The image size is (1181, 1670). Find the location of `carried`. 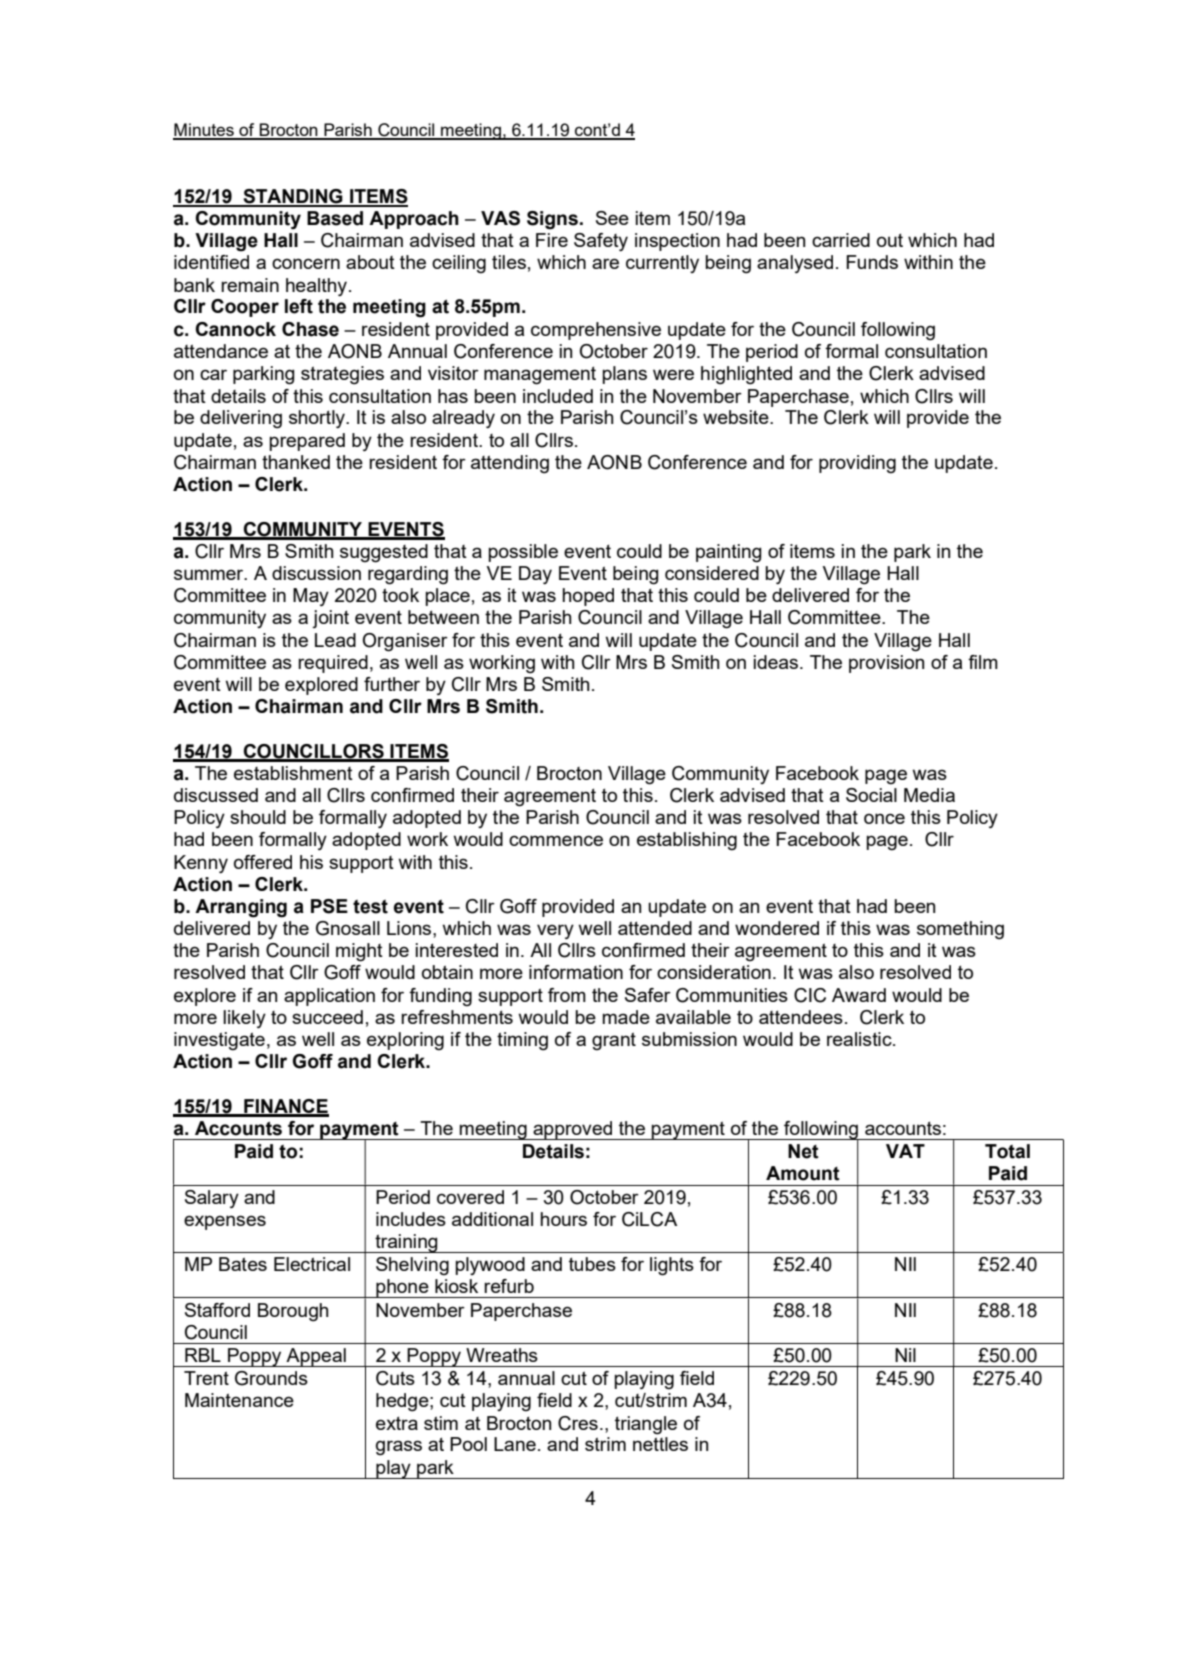

carried is located at coordinates (841, 240).
